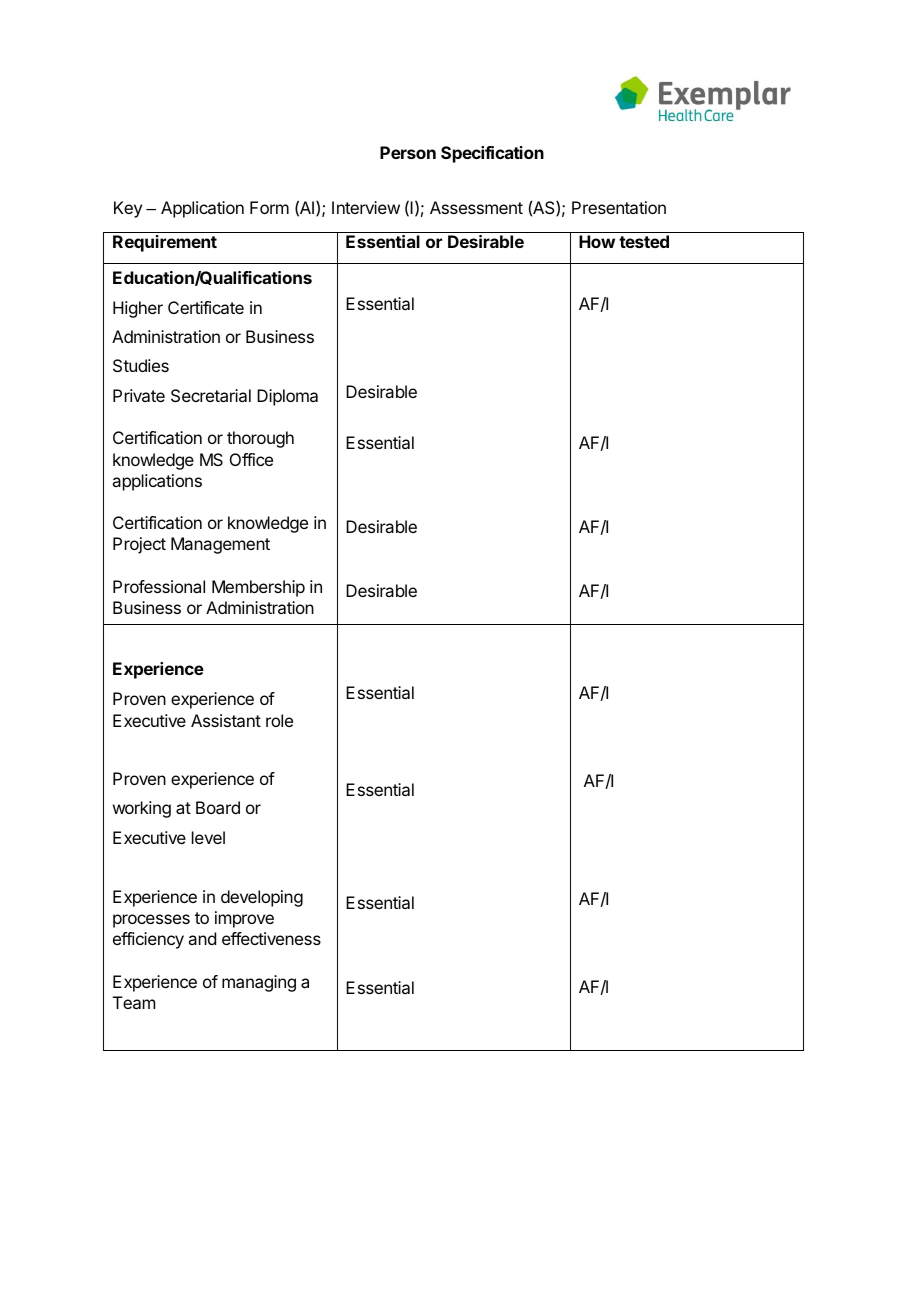 The image size is (924, 1308). Describe the element at coordinates (597, 241) in the document. I see `How` at that location.
